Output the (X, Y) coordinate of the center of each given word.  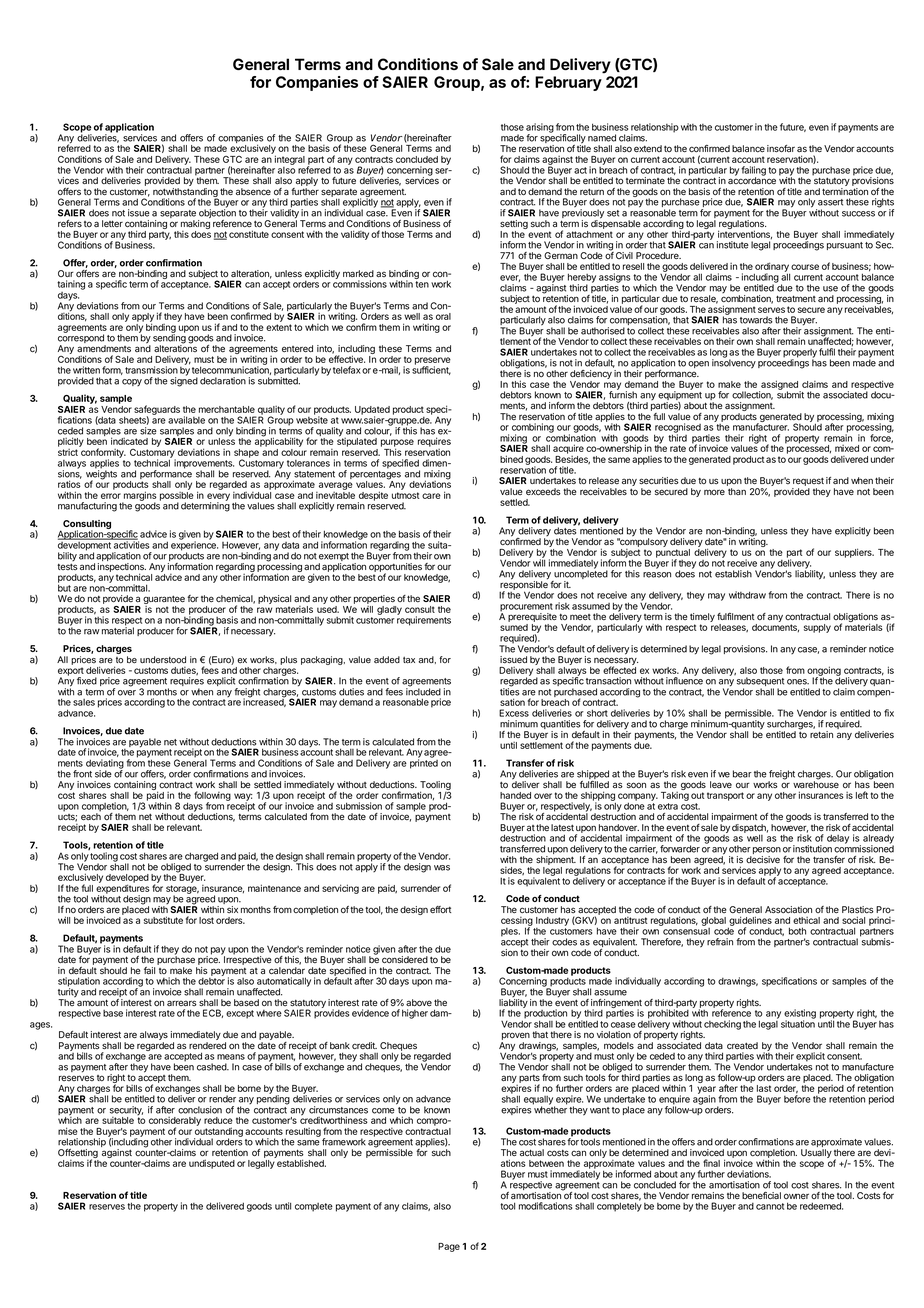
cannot (770, 1206)
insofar (781, 148)
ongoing (824, 672)
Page (449, 1247)
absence (253, 191)
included (423, 691)
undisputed (212, 1164)
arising (540, 129)
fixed (87, 681)
